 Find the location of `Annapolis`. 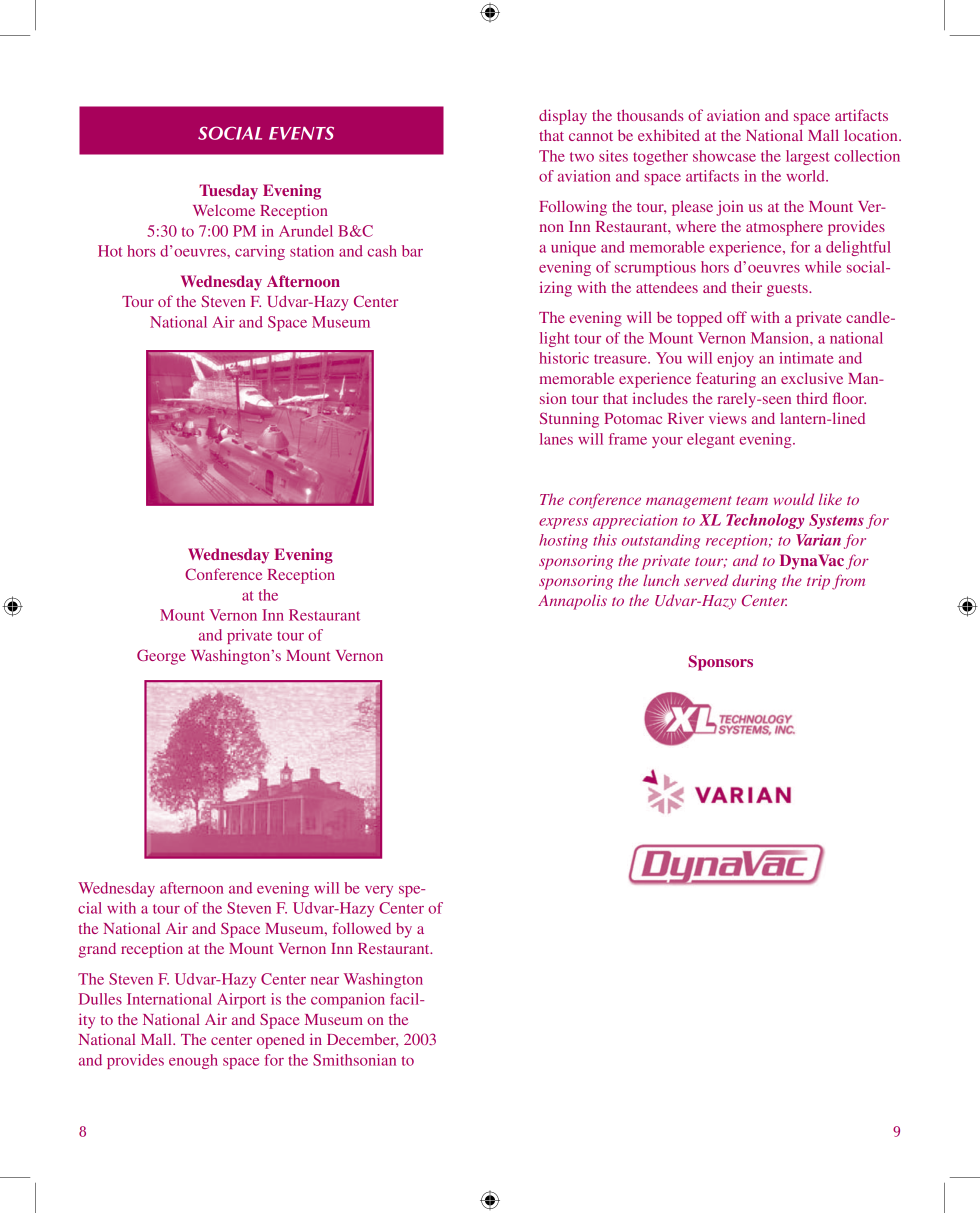

Annapolis is located at coordinates (572, 602).
